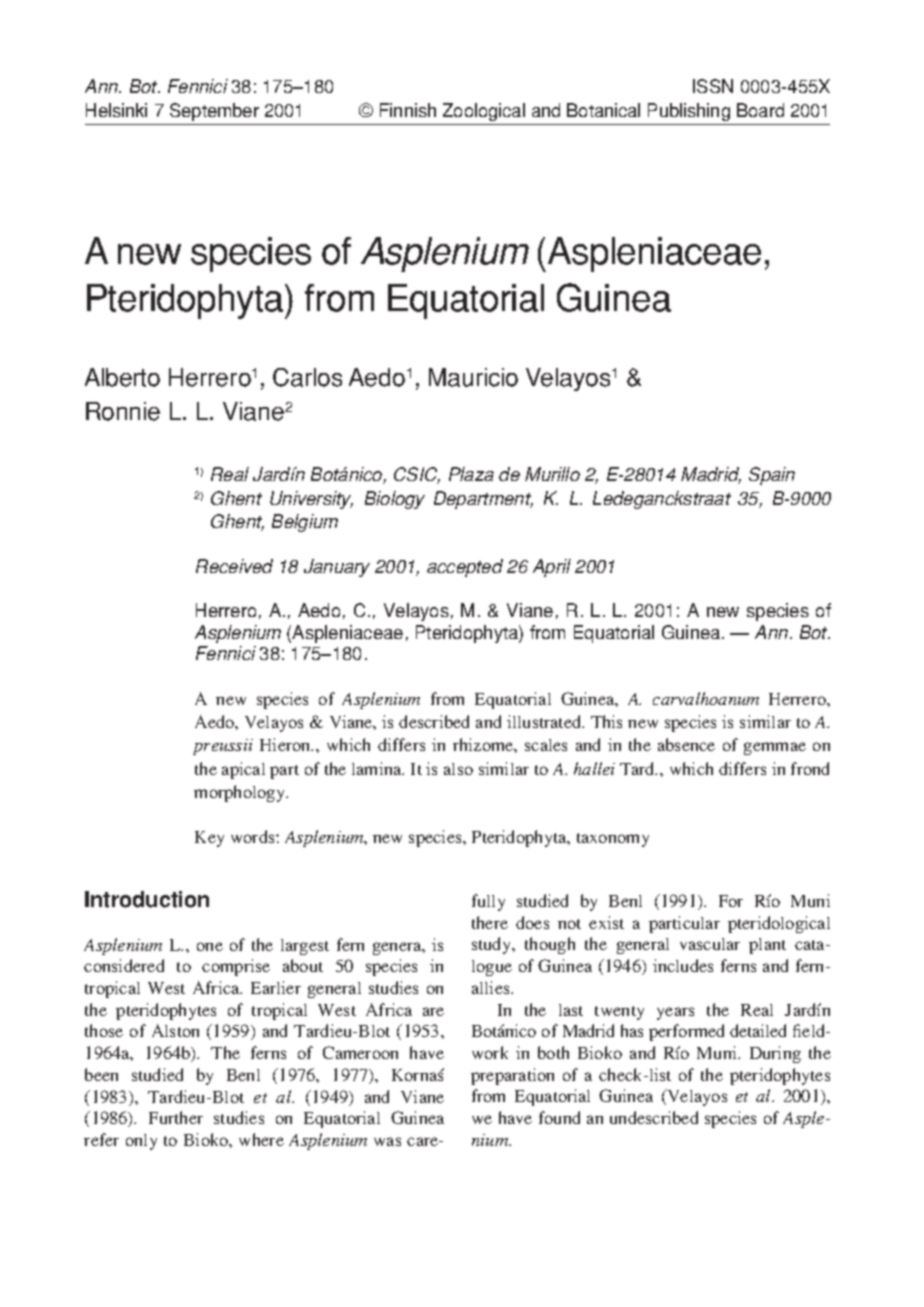  What do you see at coordinates (689, 112) in the page?
I see `Publishing` at bounding box center [689, 112].
